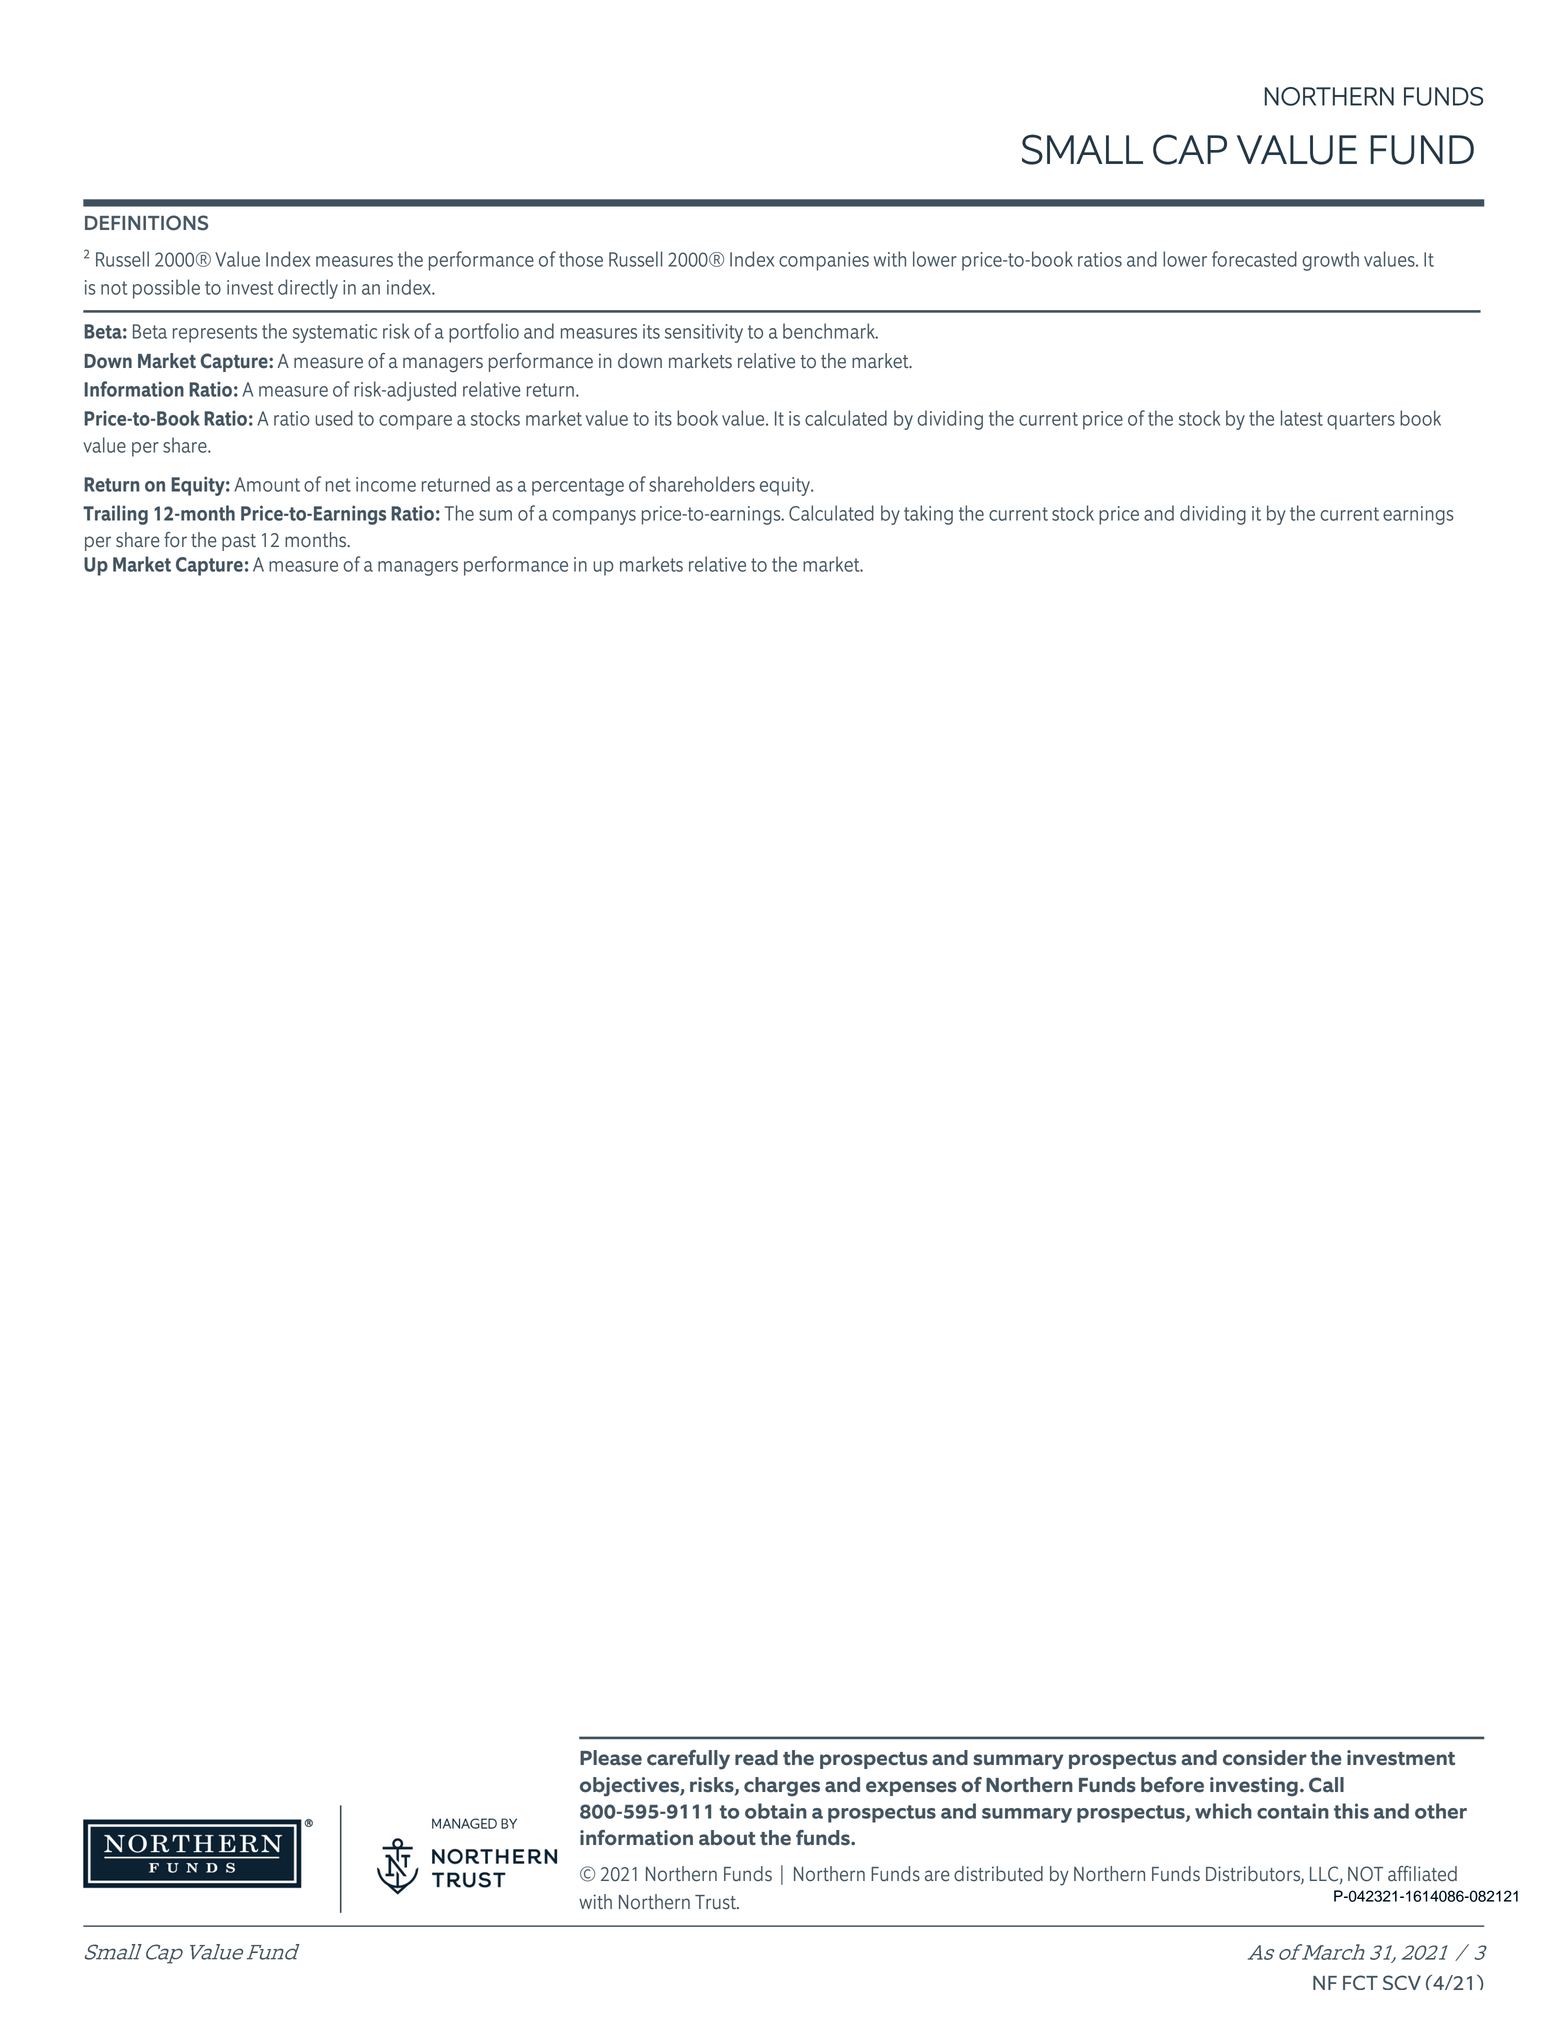 The width and height of the document is (1563, 2023). I want to click on about, so click(727, 1838).
